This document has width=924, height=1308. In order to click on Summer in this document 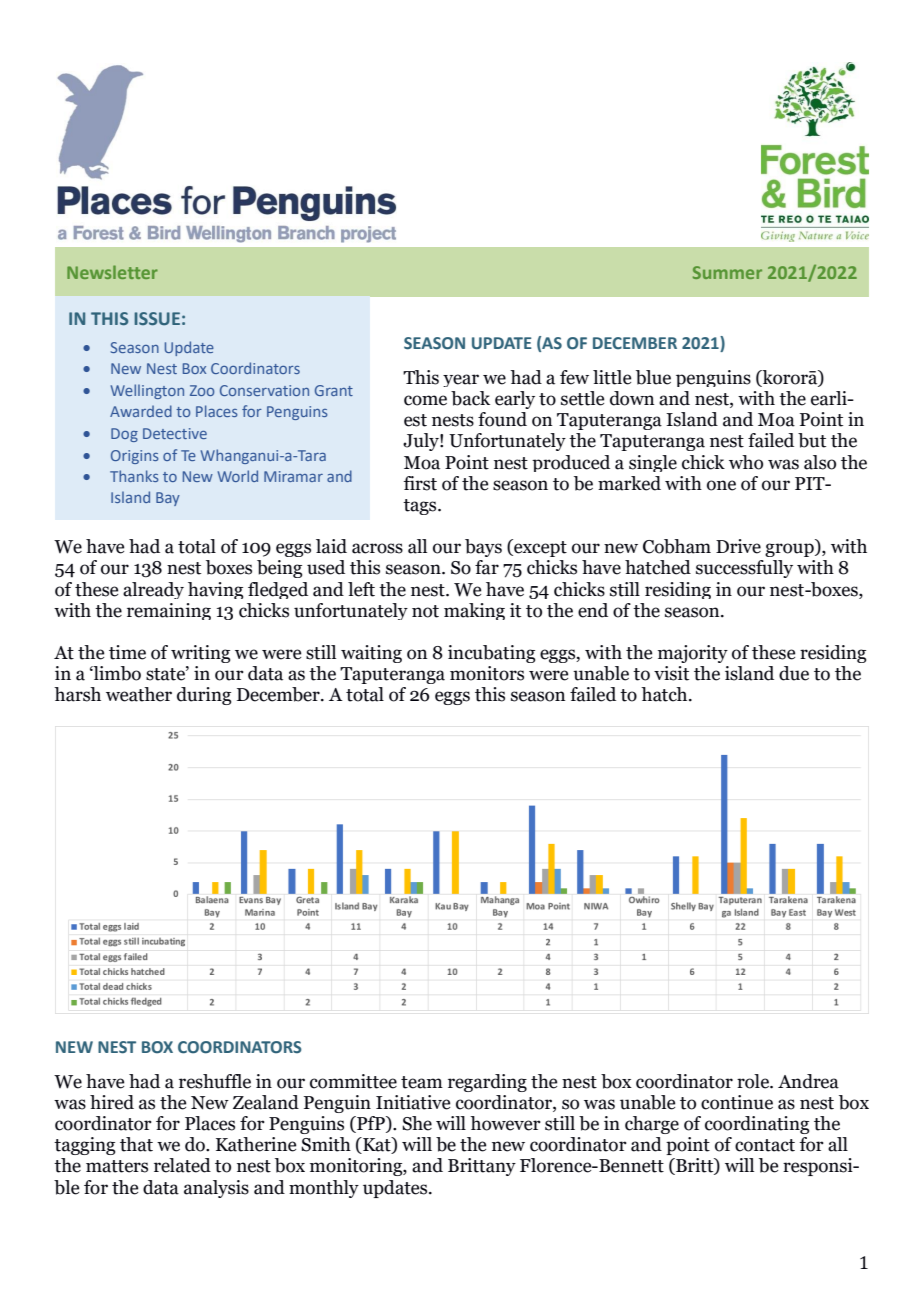, I will do `click(727, 272)`.
